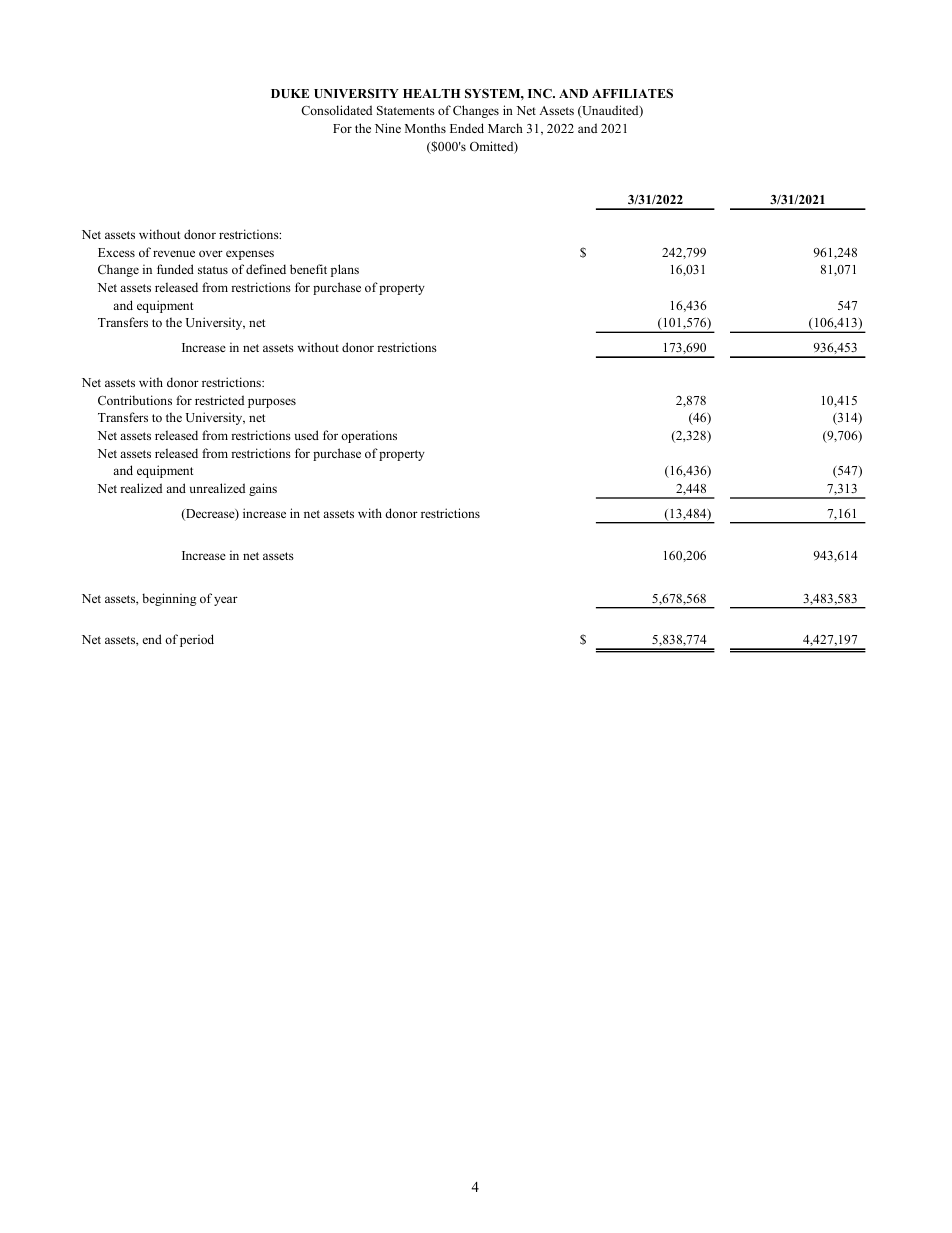  What do you see at coordinates (226, 601) in the screenshot?
I see `year` at bounding box center [226, 601].
